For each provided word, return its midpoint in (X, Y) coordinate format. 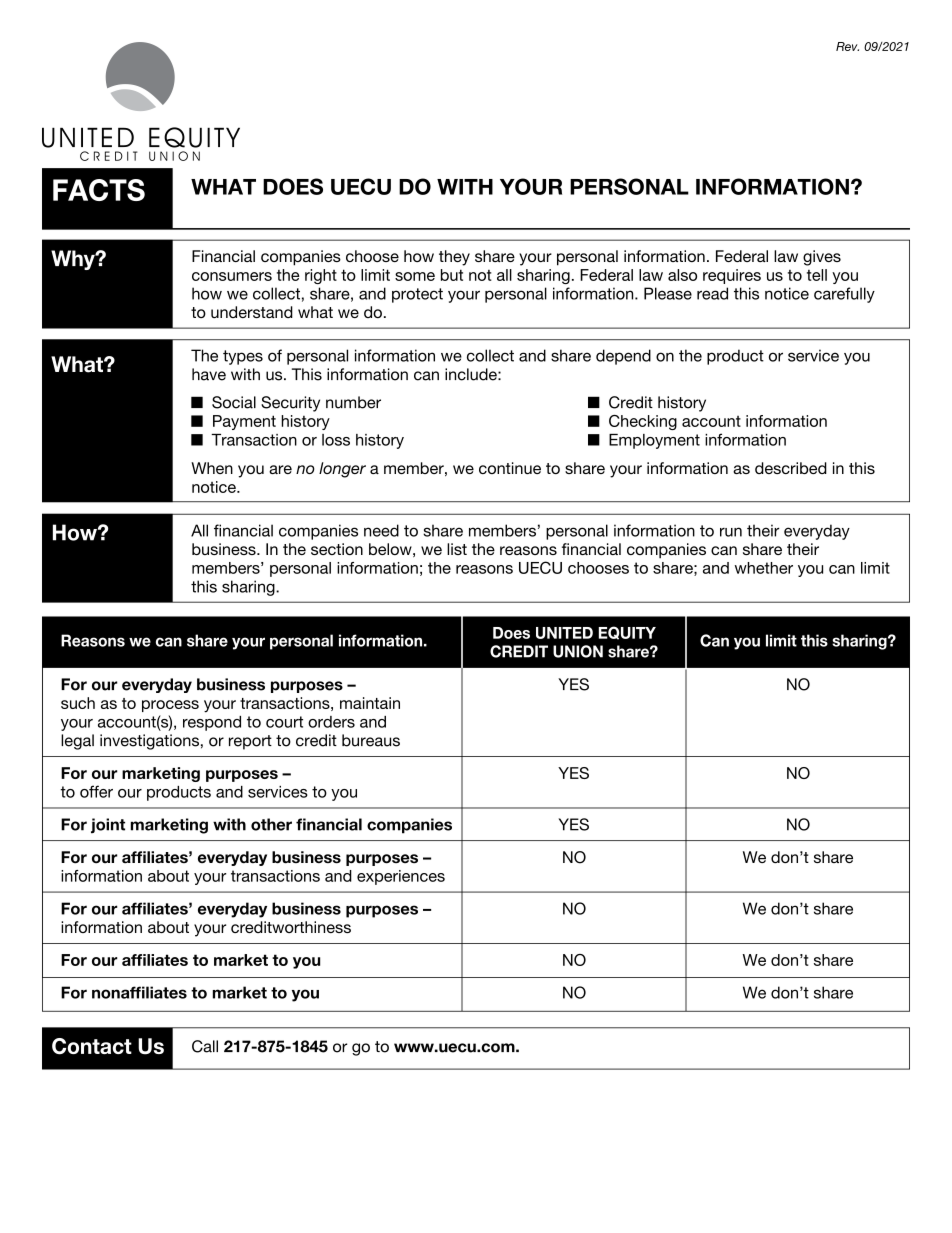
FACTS (99, 190)
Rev (847, 46)
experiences (401, 877)
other (271, 824)
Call (205, 1046)
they (454, 258)
